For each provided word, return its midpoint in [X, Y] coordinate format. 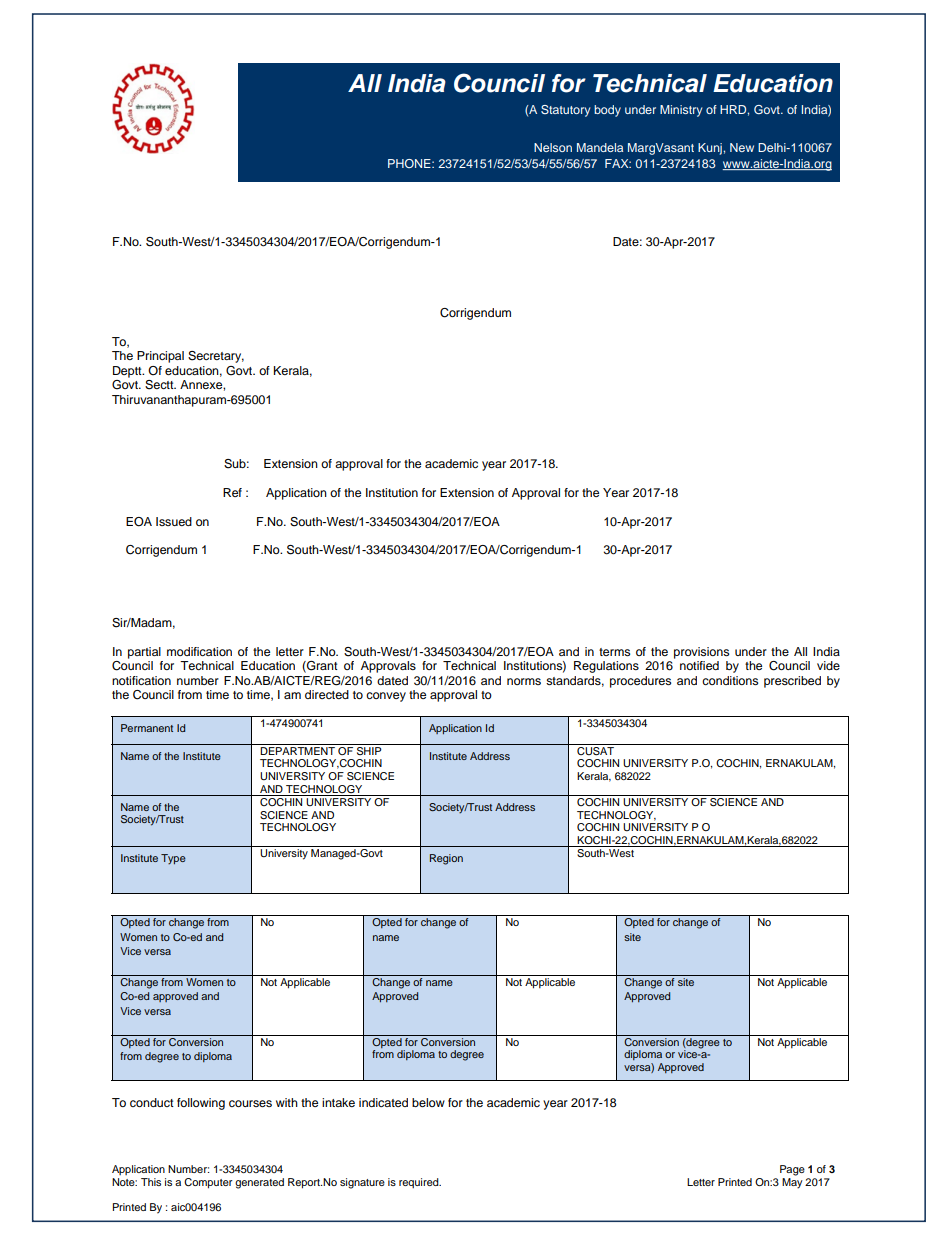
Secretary [216, 357]
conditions [730, 680]
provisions [701, 653]
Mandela [600, 147]
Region [446, 859]
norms [524, 681]
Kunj [711, 149]
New [742, 147]
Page [792, 1170]
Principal [160, 357]
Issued [174, 521]
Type [173, 859]
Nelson [553, 147]
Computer [208, 1183]
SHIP [369, 749]
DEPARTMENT [297, 751]
